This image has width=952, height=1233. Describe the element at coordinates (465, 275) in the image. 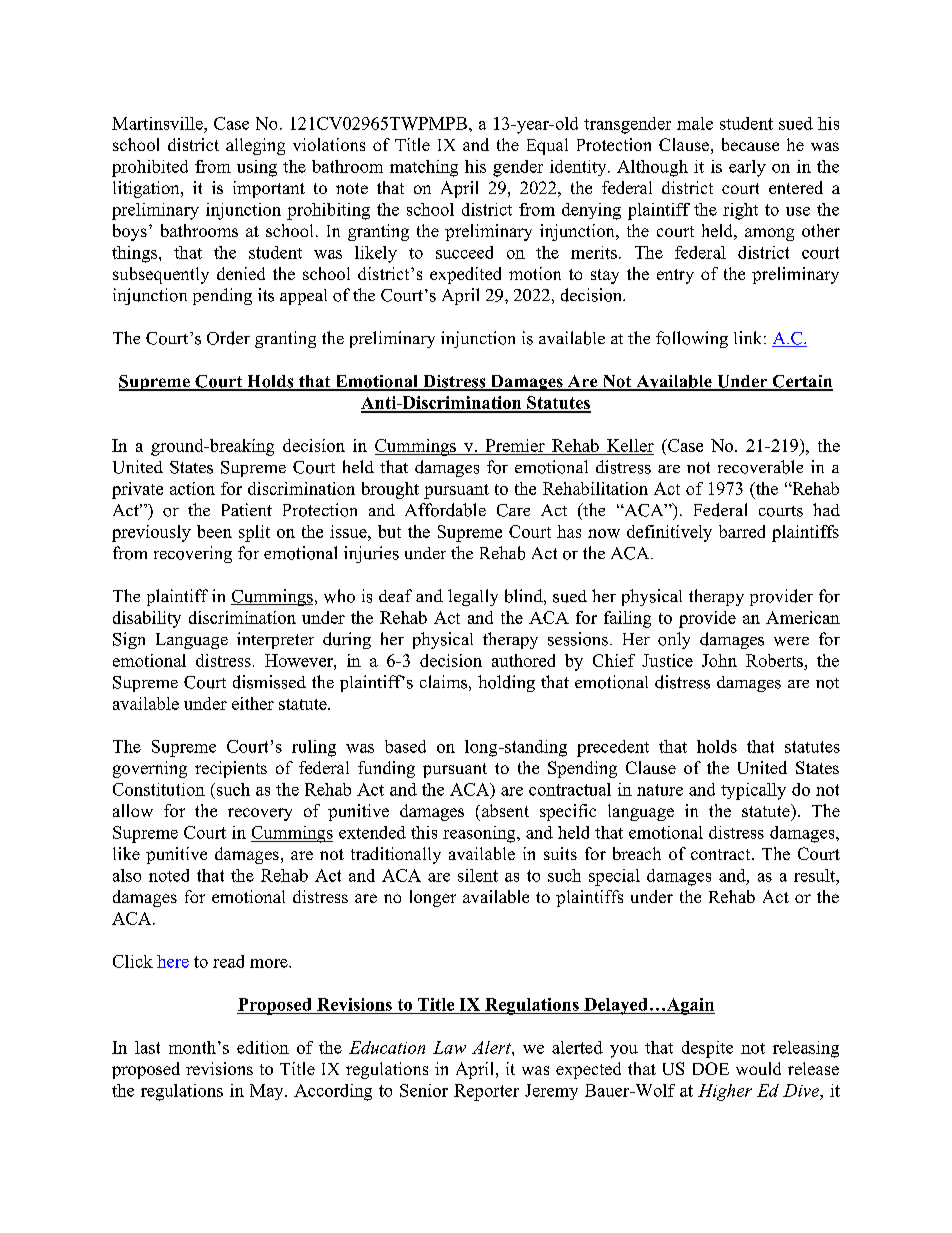

I see `expedited` at that location.
